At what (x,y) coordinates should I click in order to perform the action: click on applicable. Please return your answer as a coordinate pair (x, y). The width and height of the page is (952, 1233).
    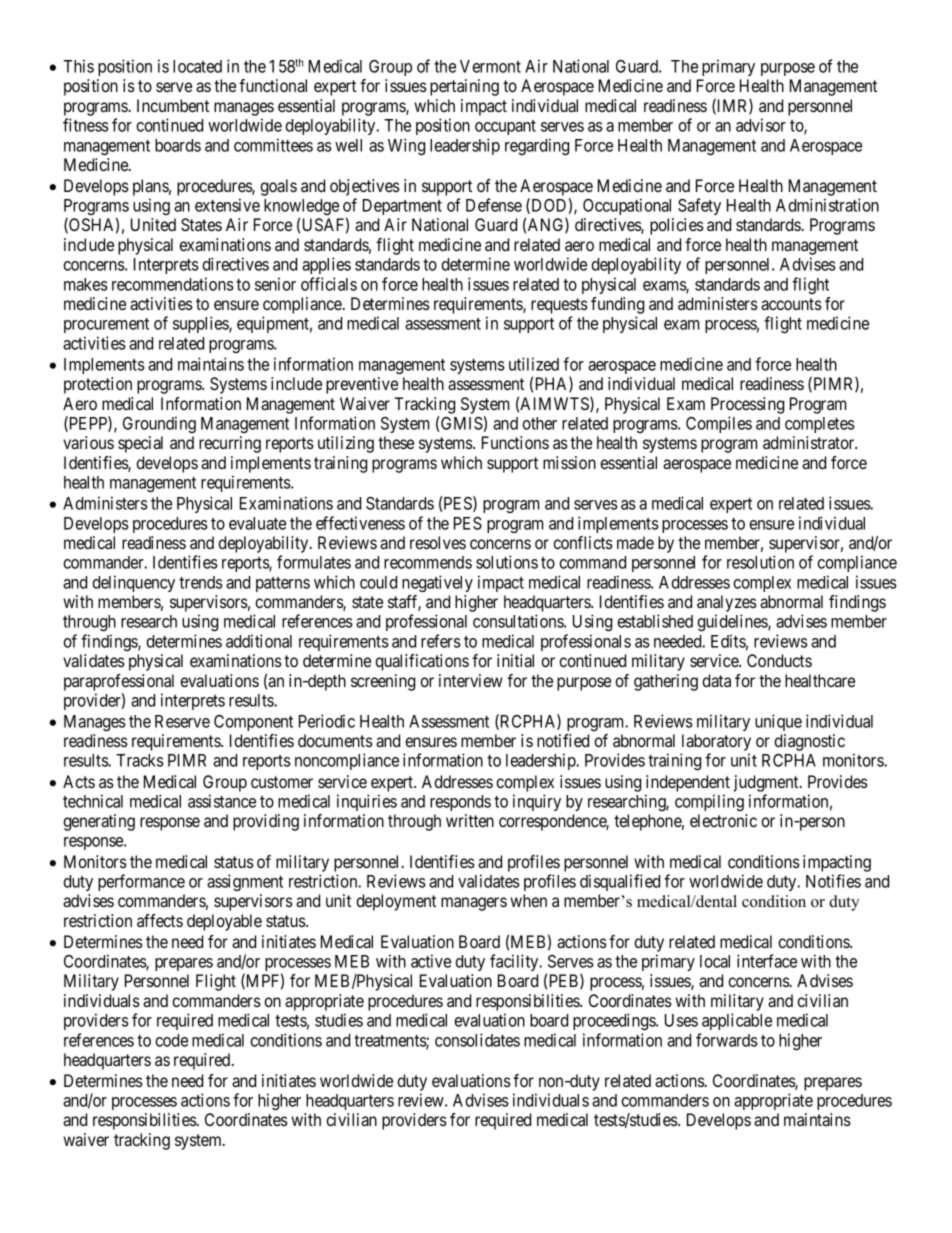
    Looking at the image, I should click on (737, 1021).
